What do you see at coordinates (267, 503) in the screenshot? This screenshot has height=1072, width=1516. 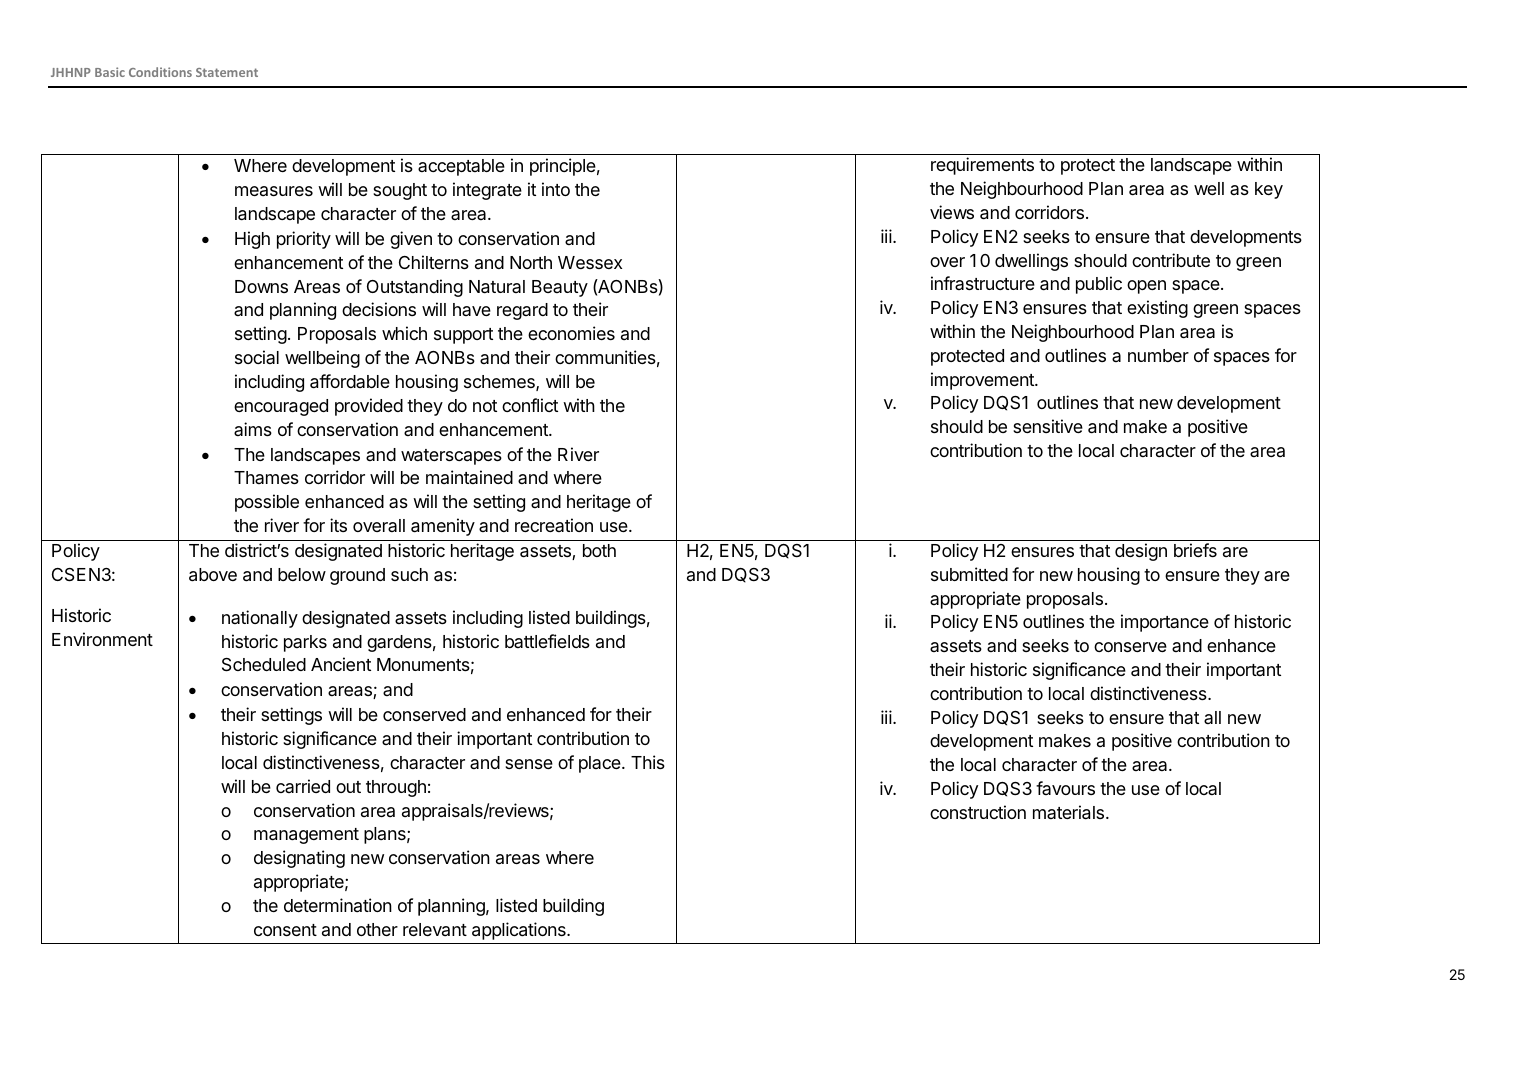 I see `possible` at bounding box center [267, 503].
